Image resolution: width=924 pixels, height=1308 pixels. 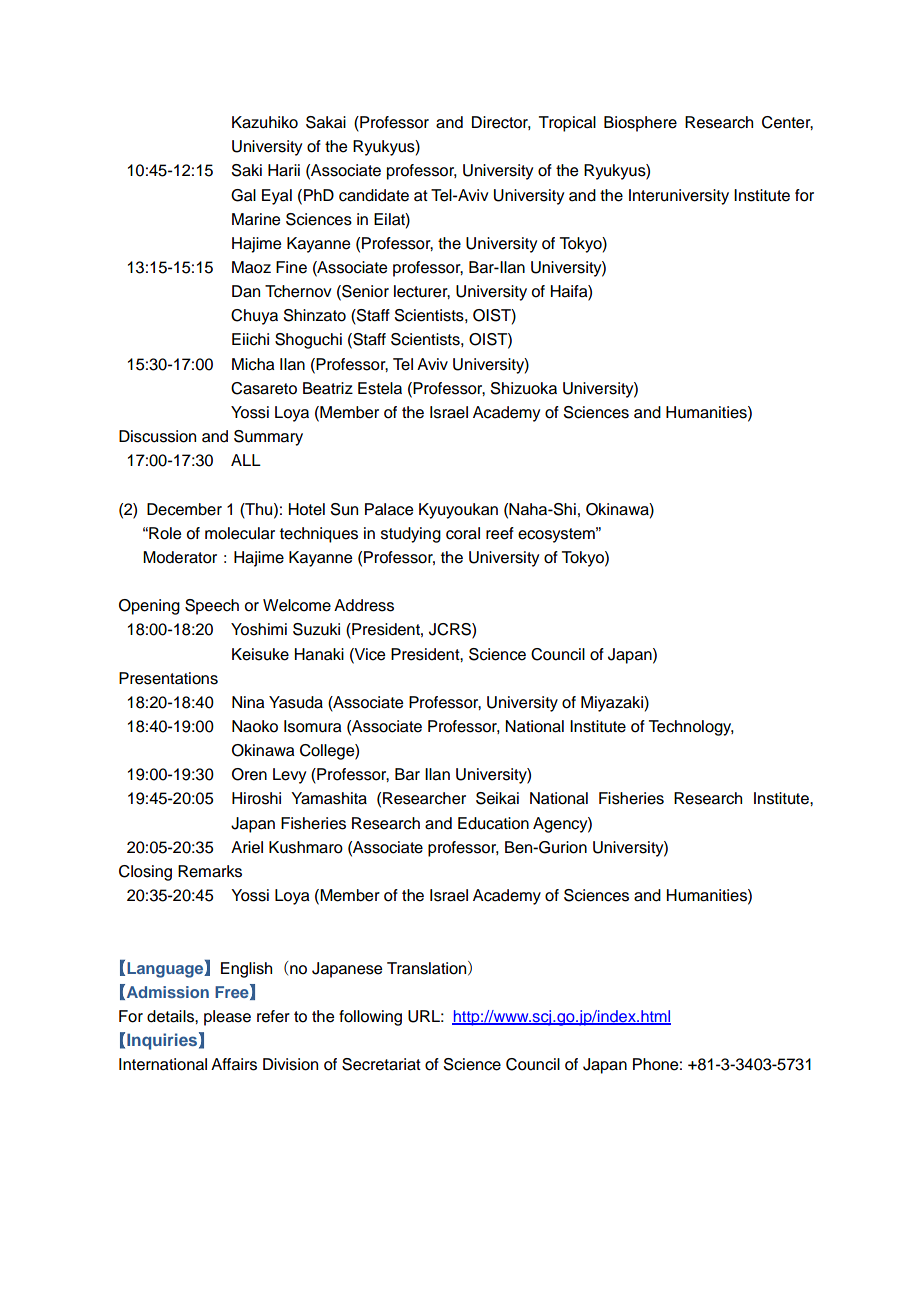 I want to click on Biosphere, so click(x=640, y=124).
